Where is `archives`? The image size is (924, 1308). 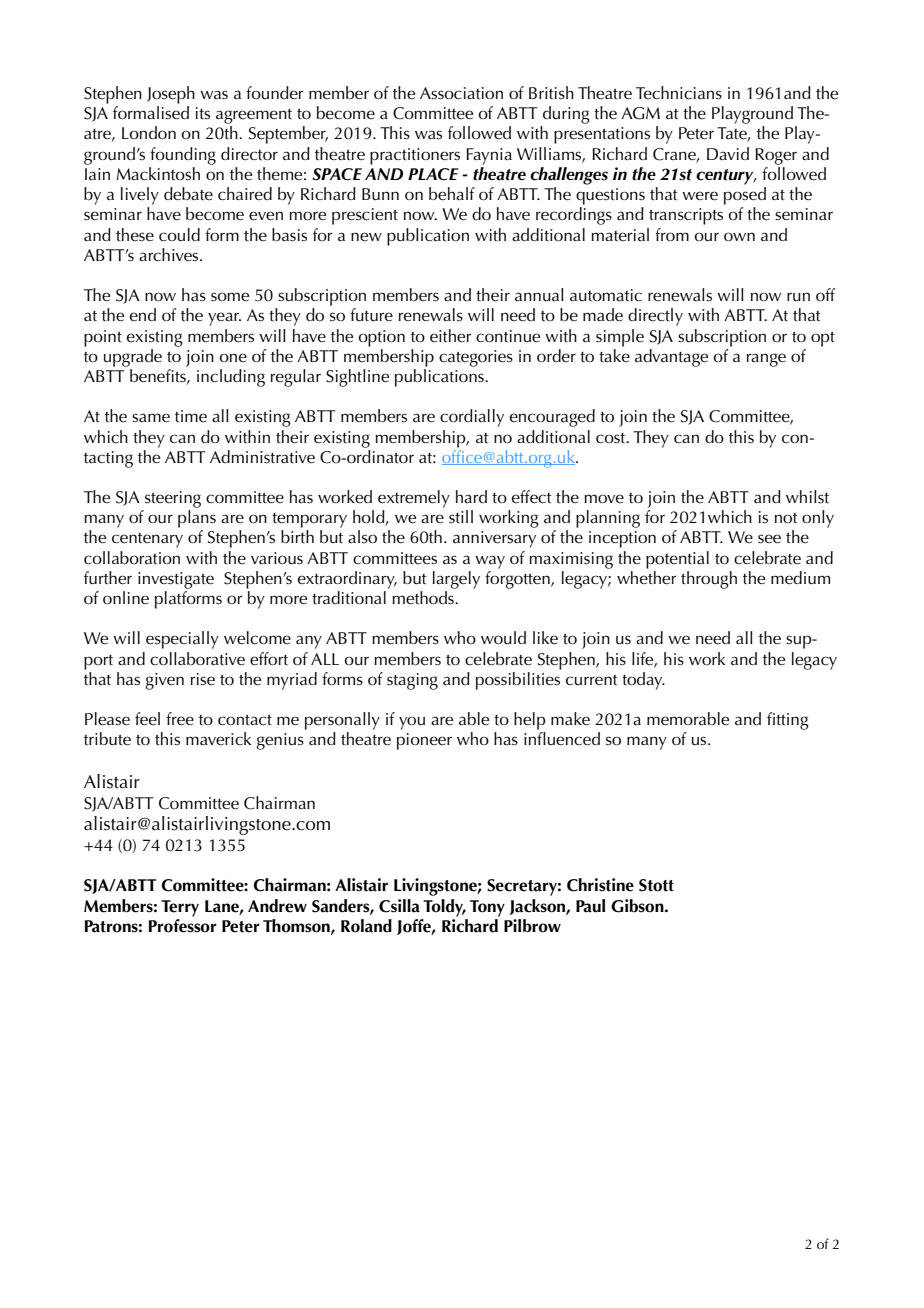
archives is located at coordinates (170, 255).
